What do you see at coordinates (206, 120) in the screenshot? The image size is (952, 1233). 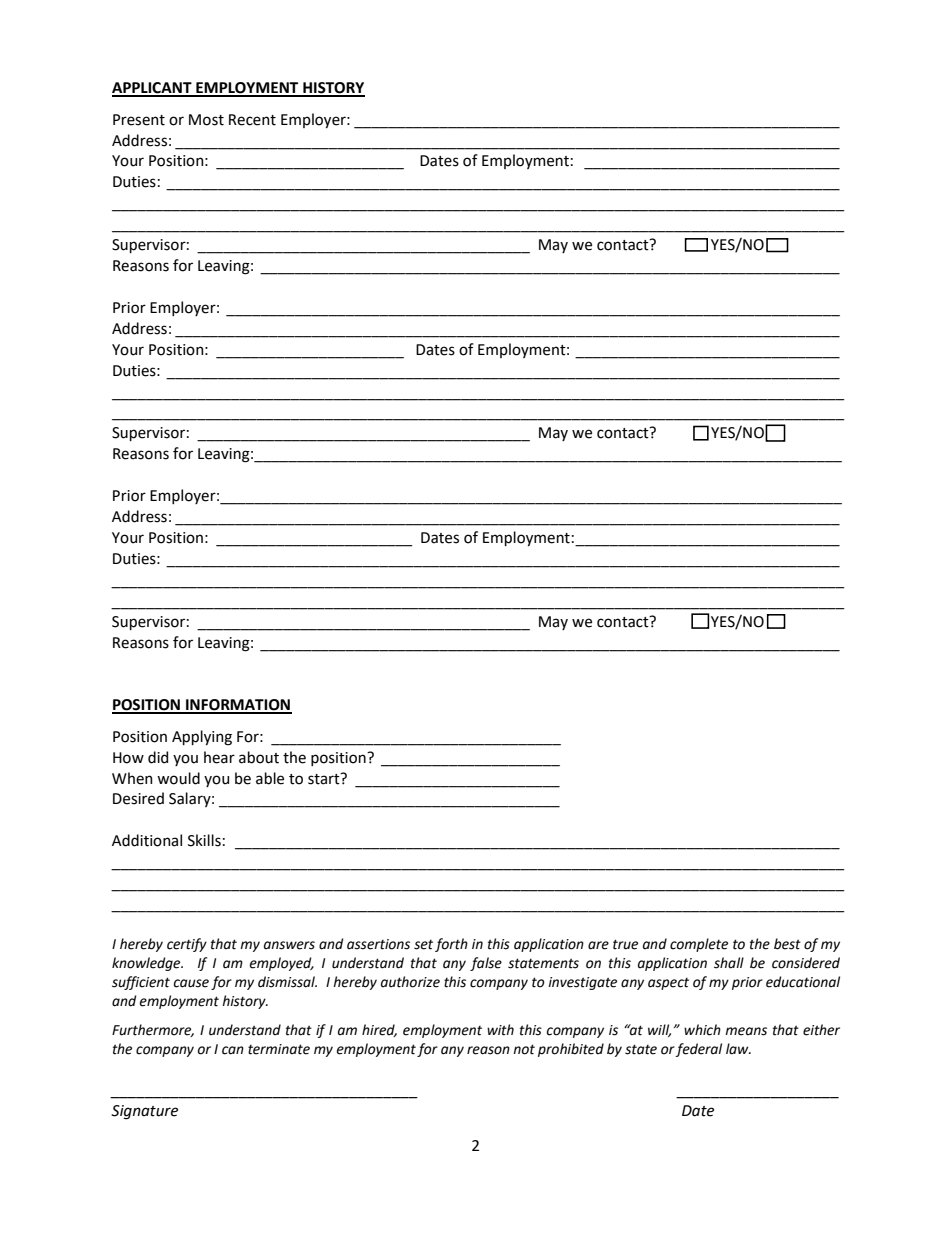 I see `Most` at bounding box center [206, 120].
